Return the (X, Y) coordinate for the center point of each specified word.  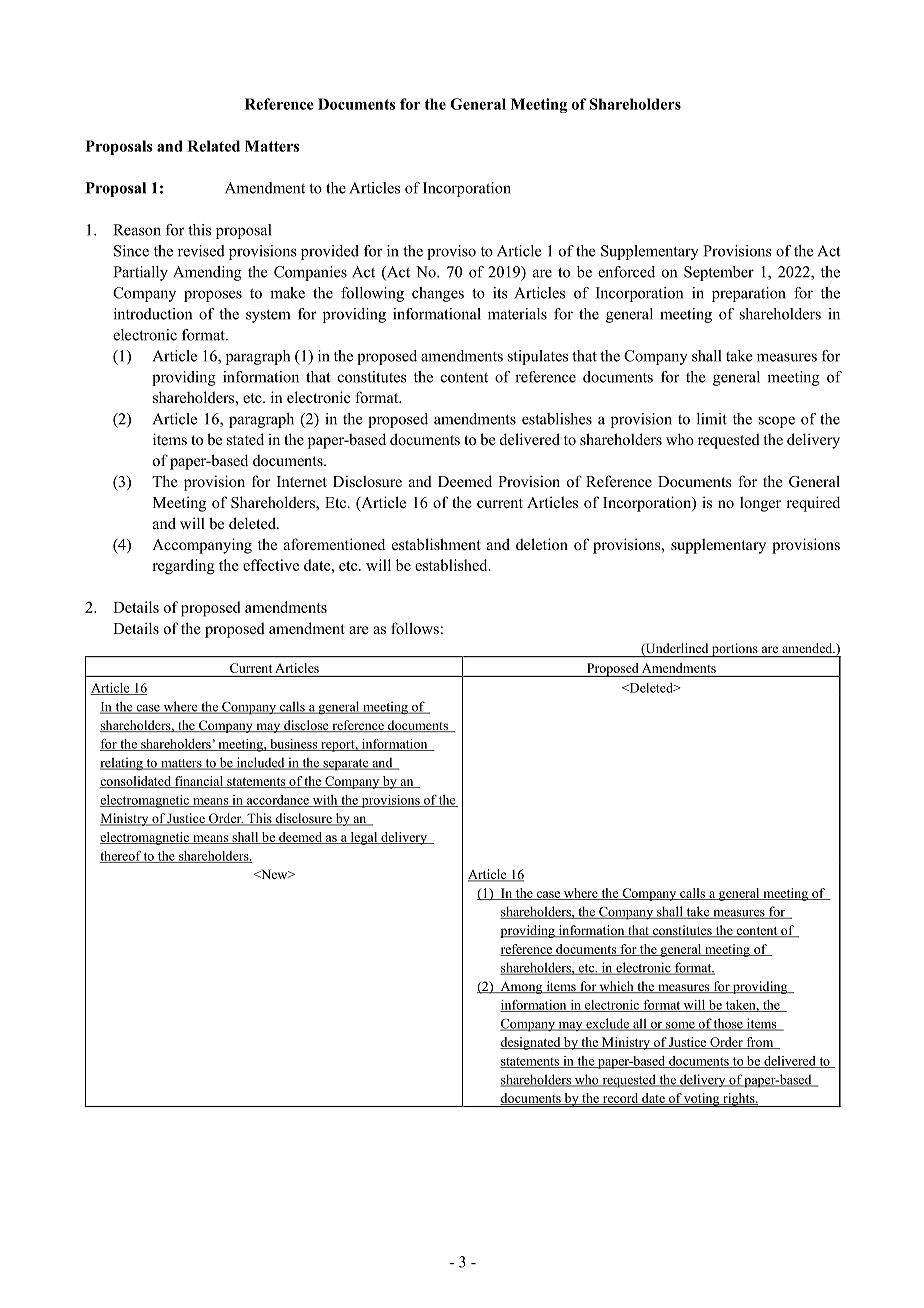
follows (415, 628)
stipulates (538, 357)
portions (735, 650)
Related (213, 146)
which (616, 987)
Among (521, 987)
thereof (121, 857)
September (719, 273)
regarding (184, 567)
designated (531, 1043)
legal (364, 838)
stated (245, 439)
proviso (451, 252)
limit (712, 419)
